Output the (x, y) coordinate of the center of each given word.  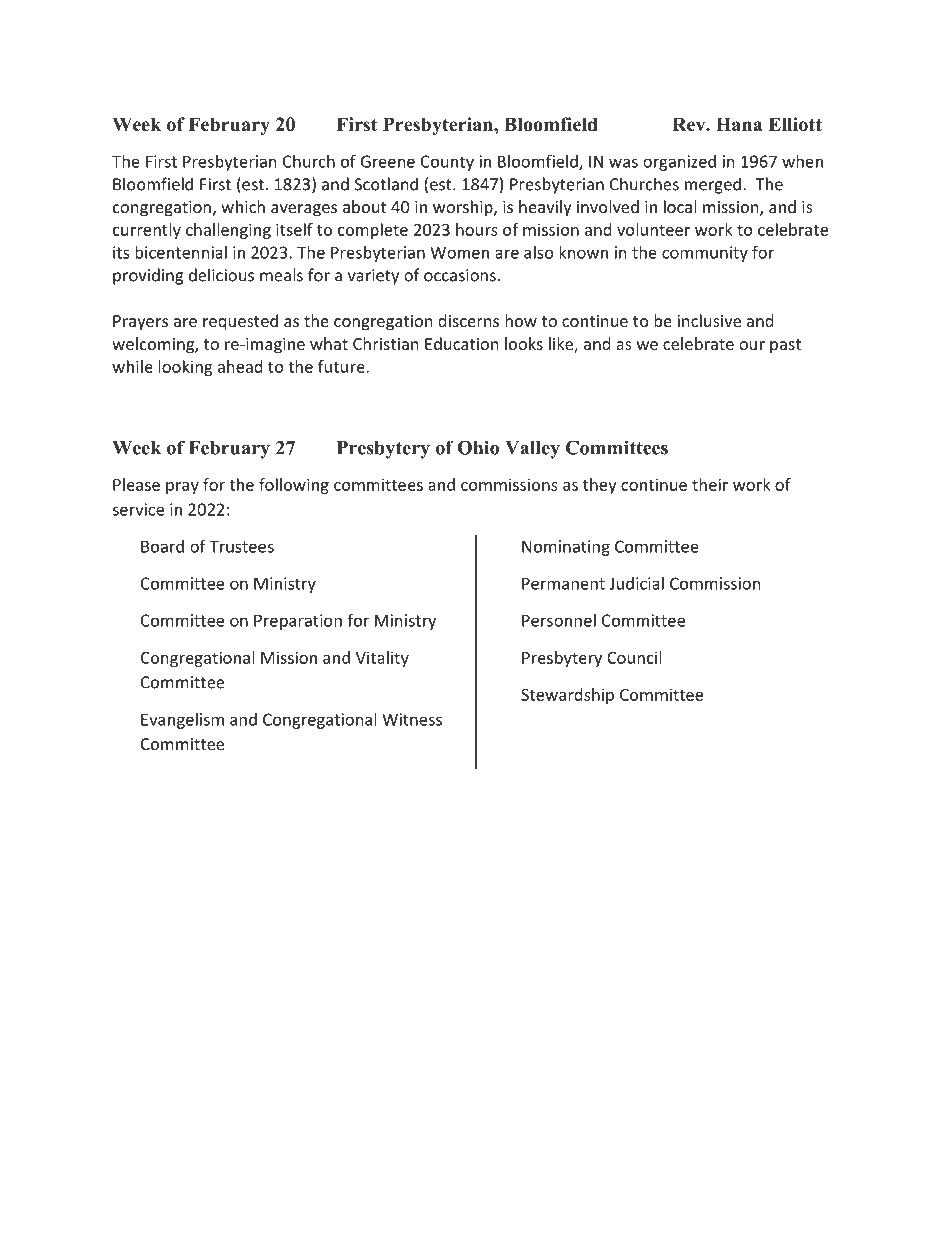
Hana (739, 124)
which (243, 206)
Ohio (478, 447)
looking (185, 368)
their (710, 484)
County (447, 163)
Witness (412, 719)
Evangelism (182, 721)
